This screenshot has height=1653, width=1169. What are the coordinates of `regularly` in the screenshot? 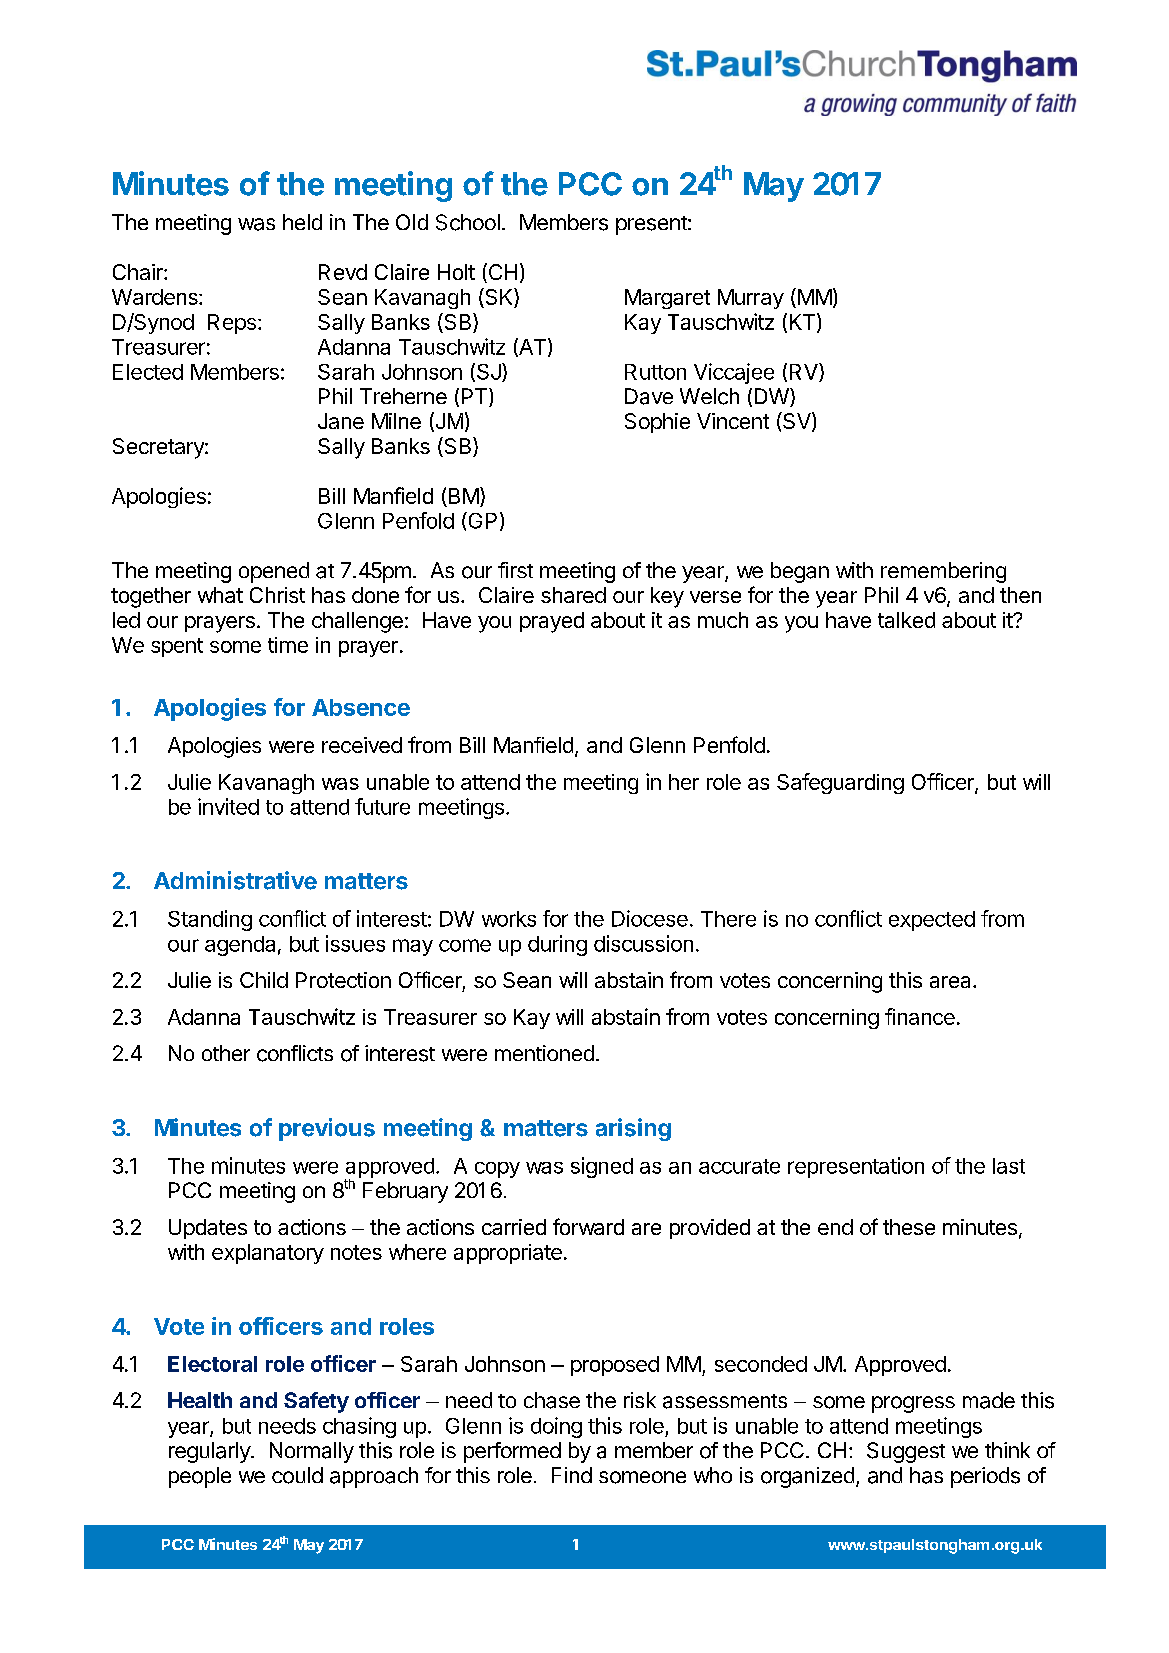 It's located at (210, 1452).
